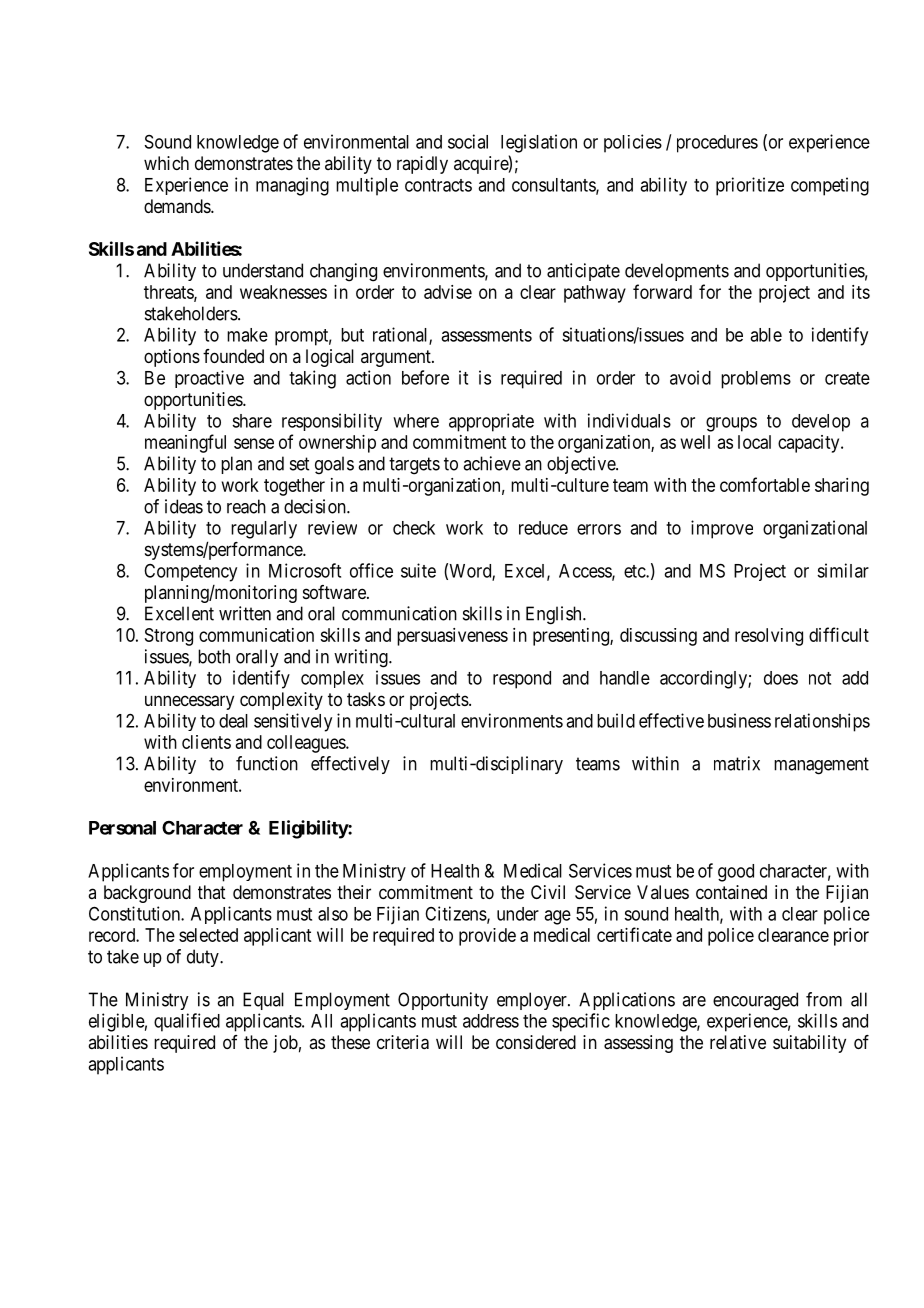 The width and height of the image is (924, 1308). What do you see at coordinates (555, 615) in the image?
I see `English` at bounding box center [555, 615].
